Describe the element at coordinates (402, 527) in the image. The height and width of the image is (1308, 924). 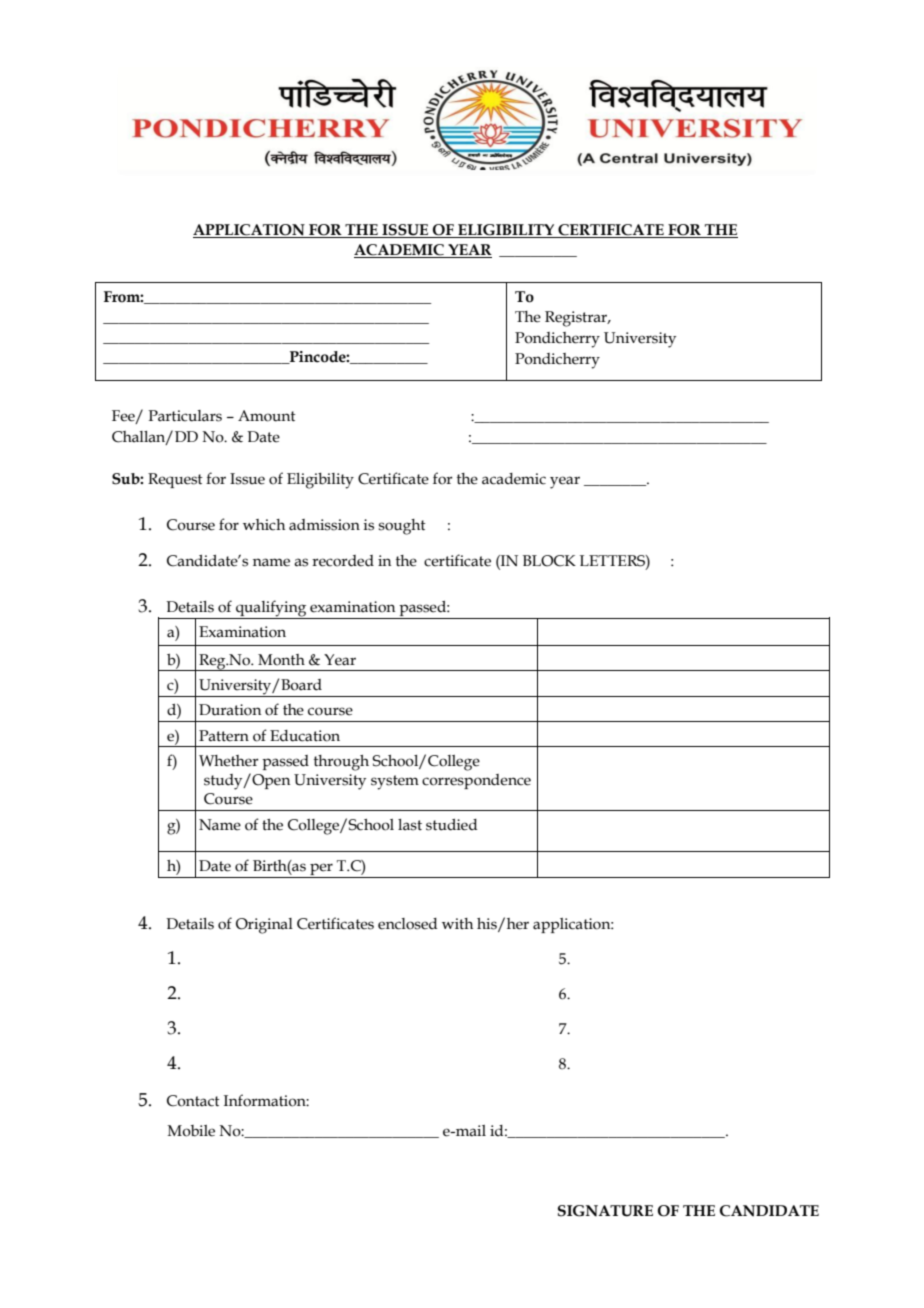
I see `sought` at that location.
